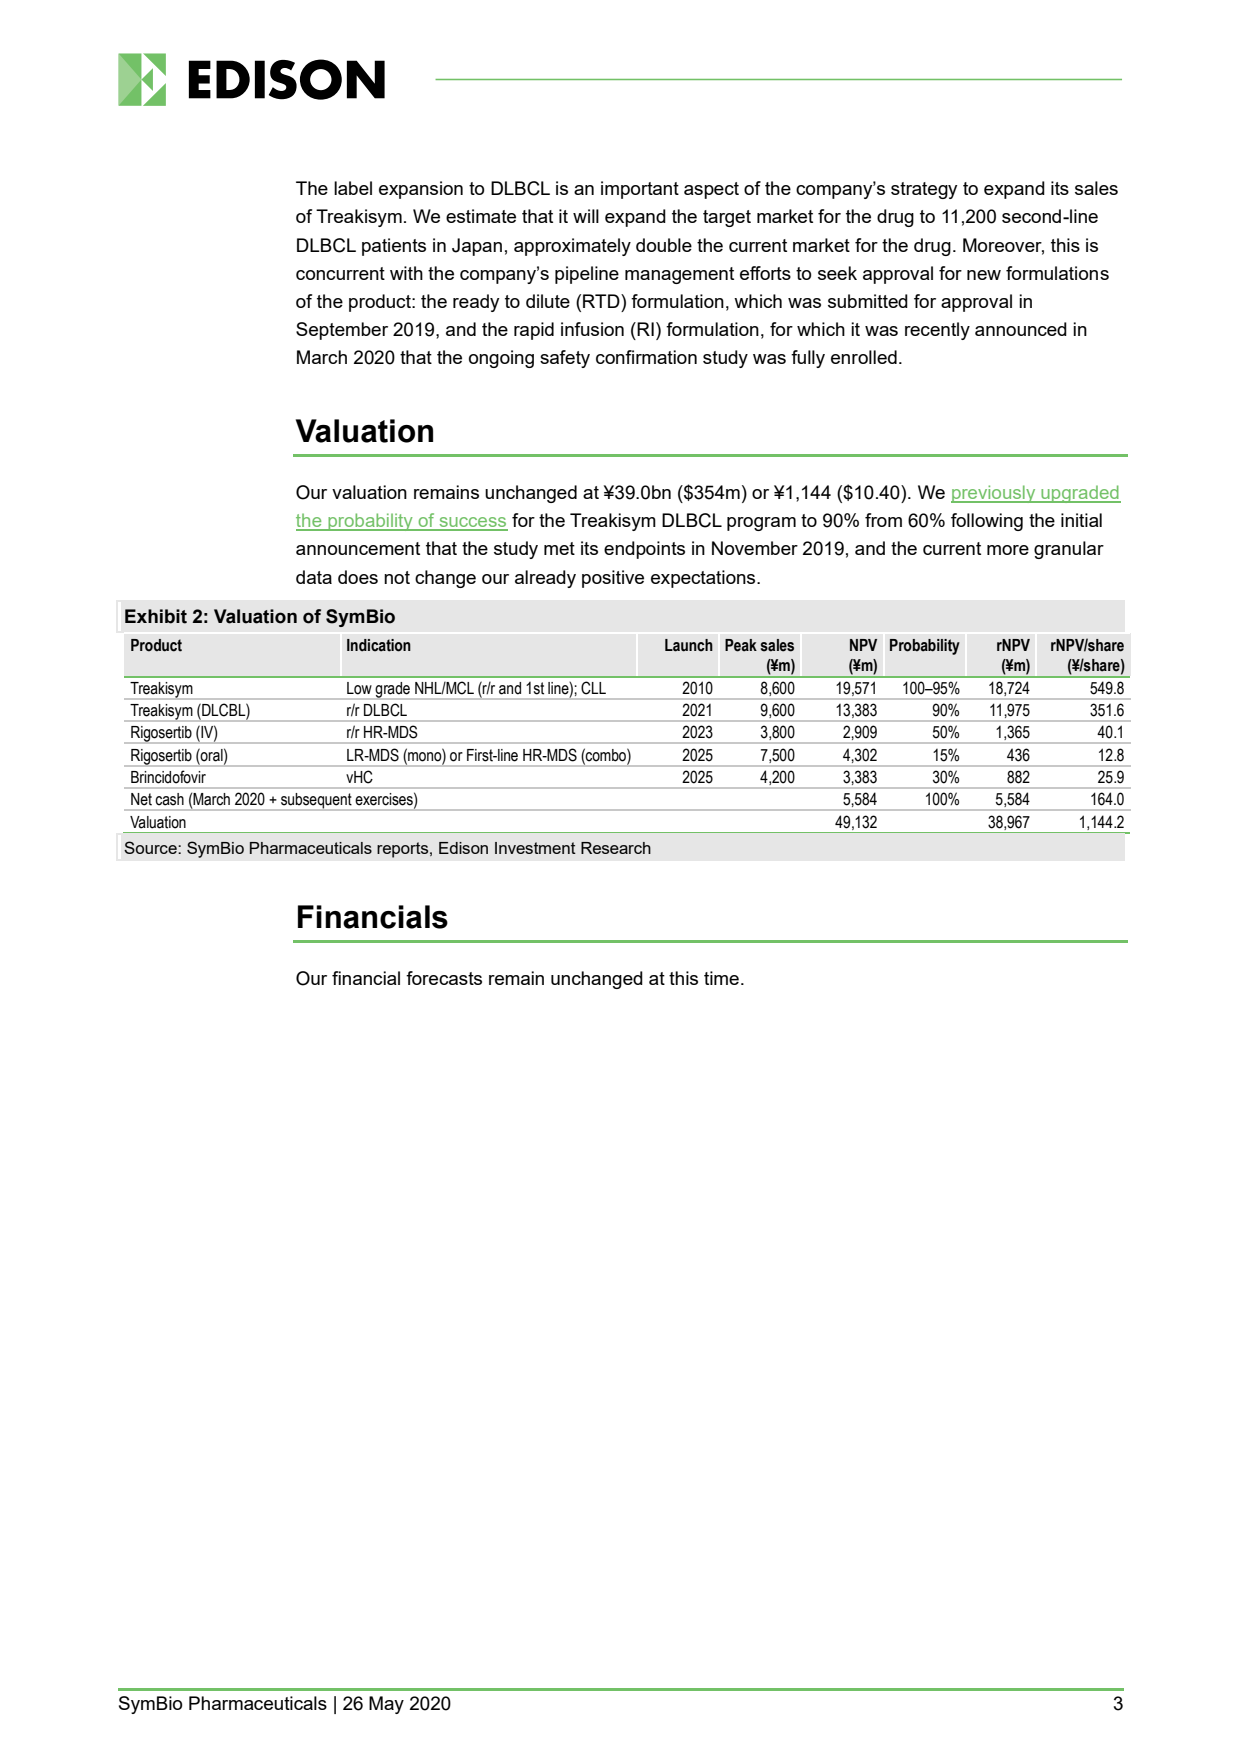  Describe the element at coordinates (984, 275) in the screenshot. I see `new` at that location.
